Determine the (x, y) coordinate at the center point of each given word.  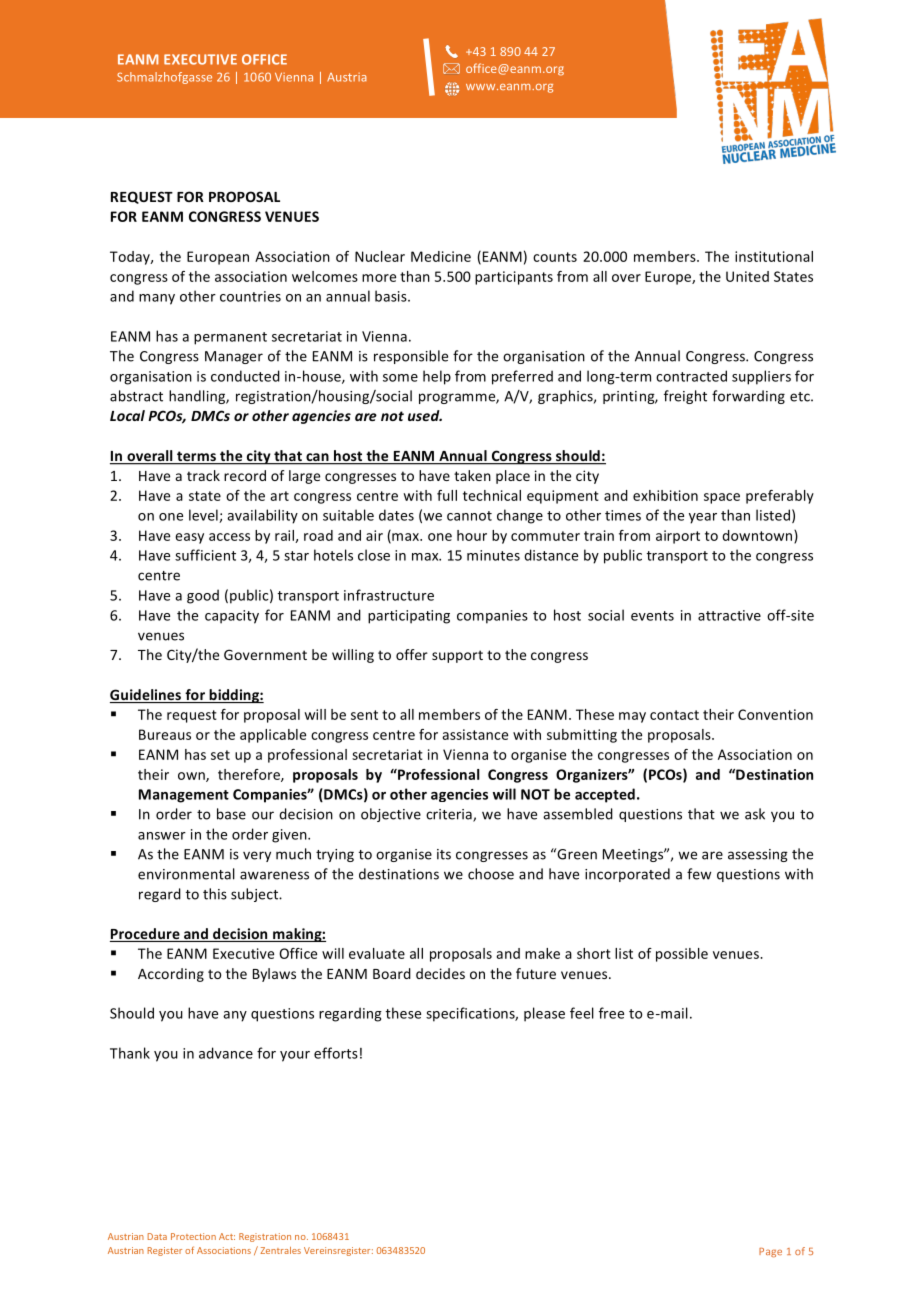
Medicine (441, 256)
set (220, 755)
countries (250, 296)
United (747, 276)
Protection (193, 1236)
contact (674, 715)
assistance (475, 734)
